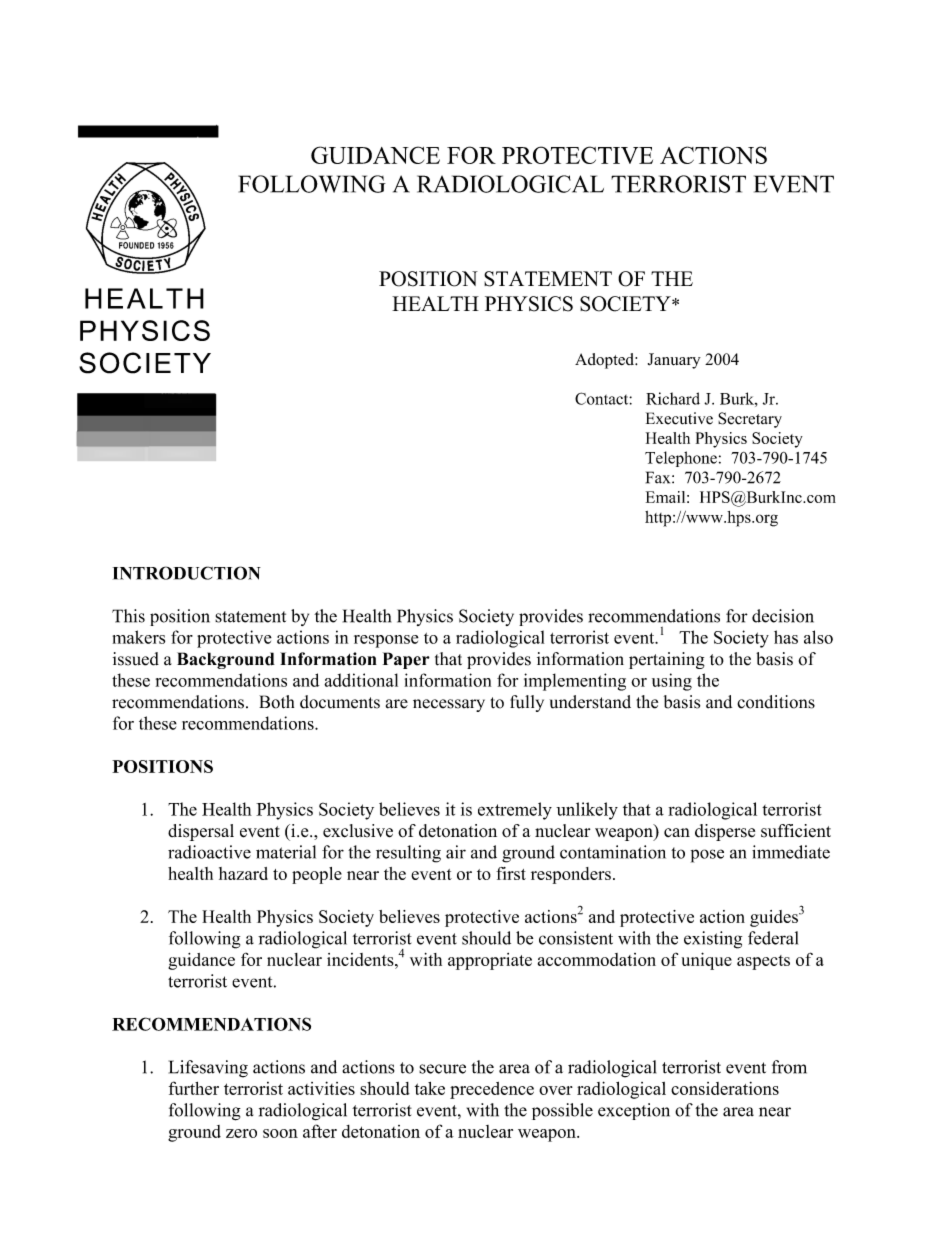 The width and height of the image is (952, 1233). Describe the element at coordinates (139, 637) in the image. I see `makers` at that location.
